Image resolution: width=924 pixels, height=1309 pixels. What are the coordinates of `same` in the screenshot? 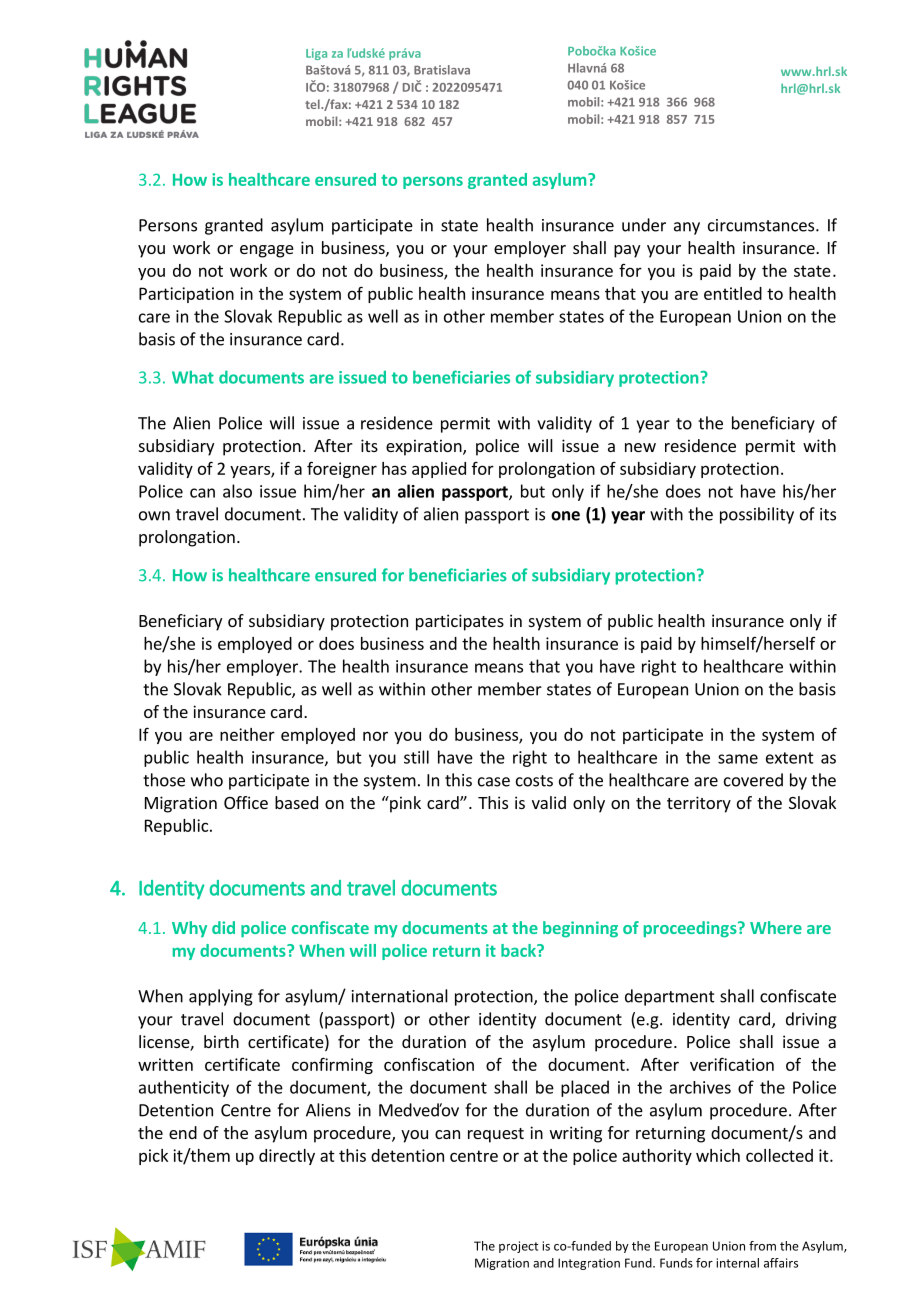 It's located at (738, 759).
